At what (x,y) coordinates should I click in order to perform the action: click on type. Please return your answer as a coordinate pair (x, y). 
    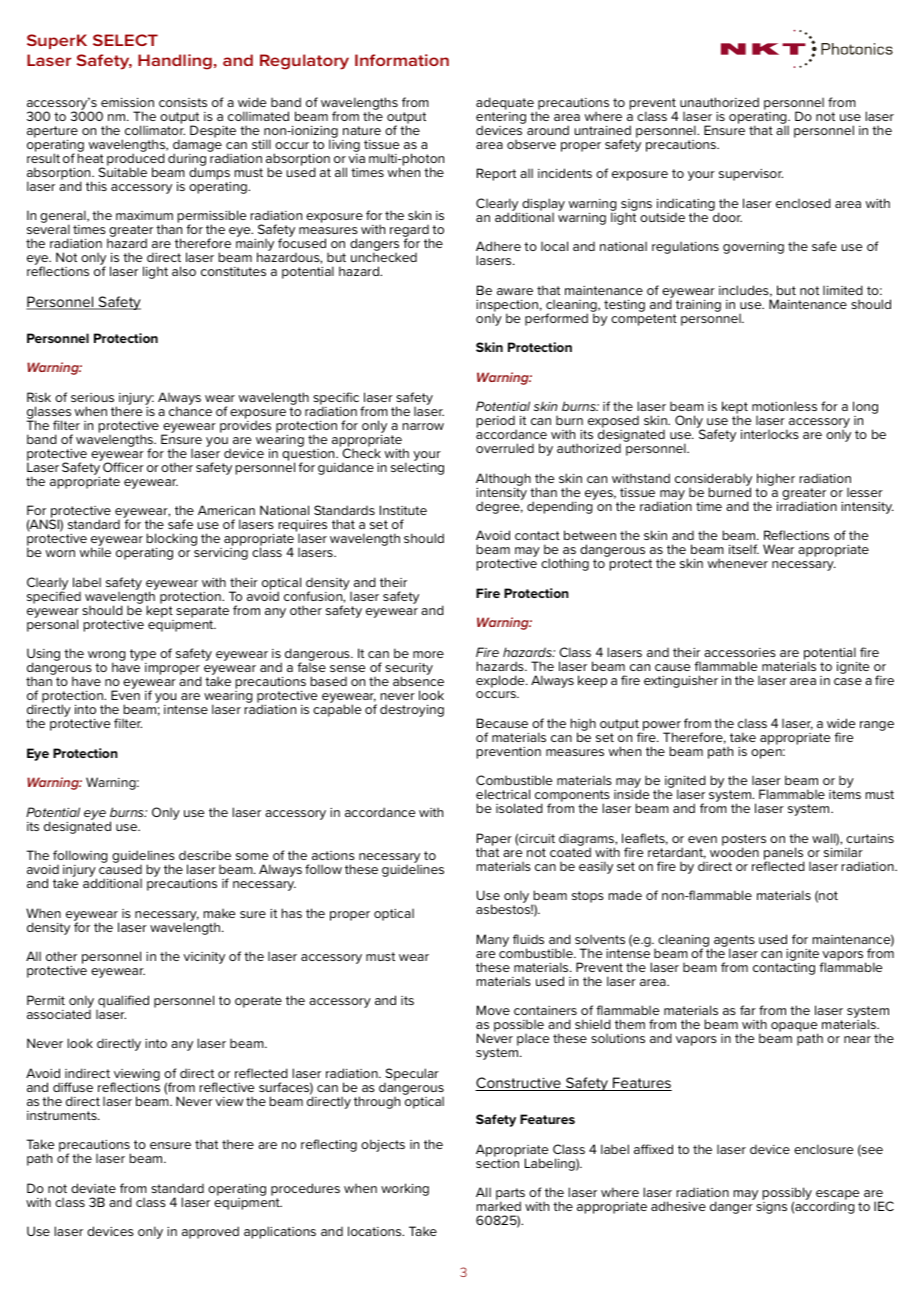
    Looking at the image, I should click on (143, 656).
